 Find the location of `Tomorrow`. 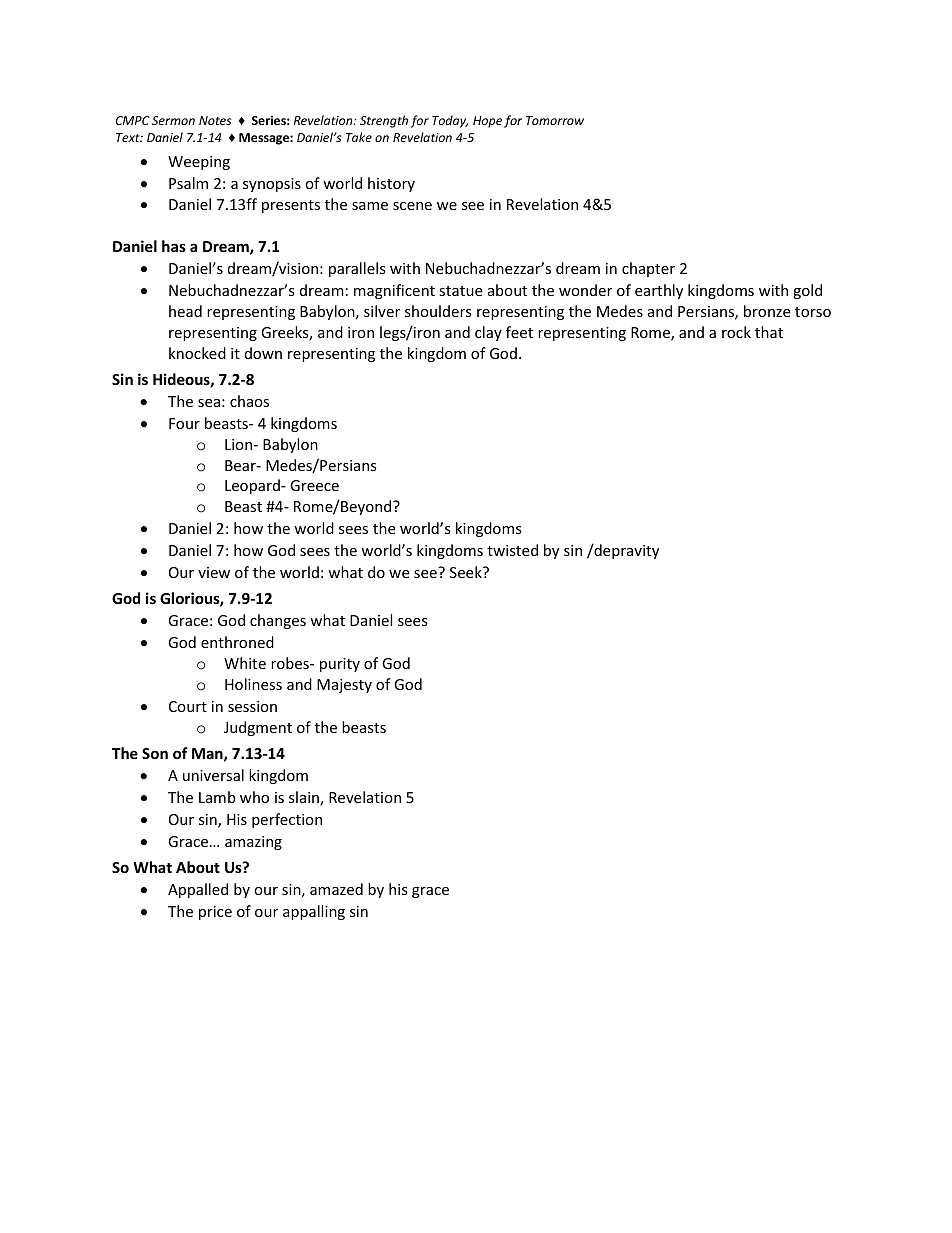

Tomorrow is located at coordinates (555, 120).
